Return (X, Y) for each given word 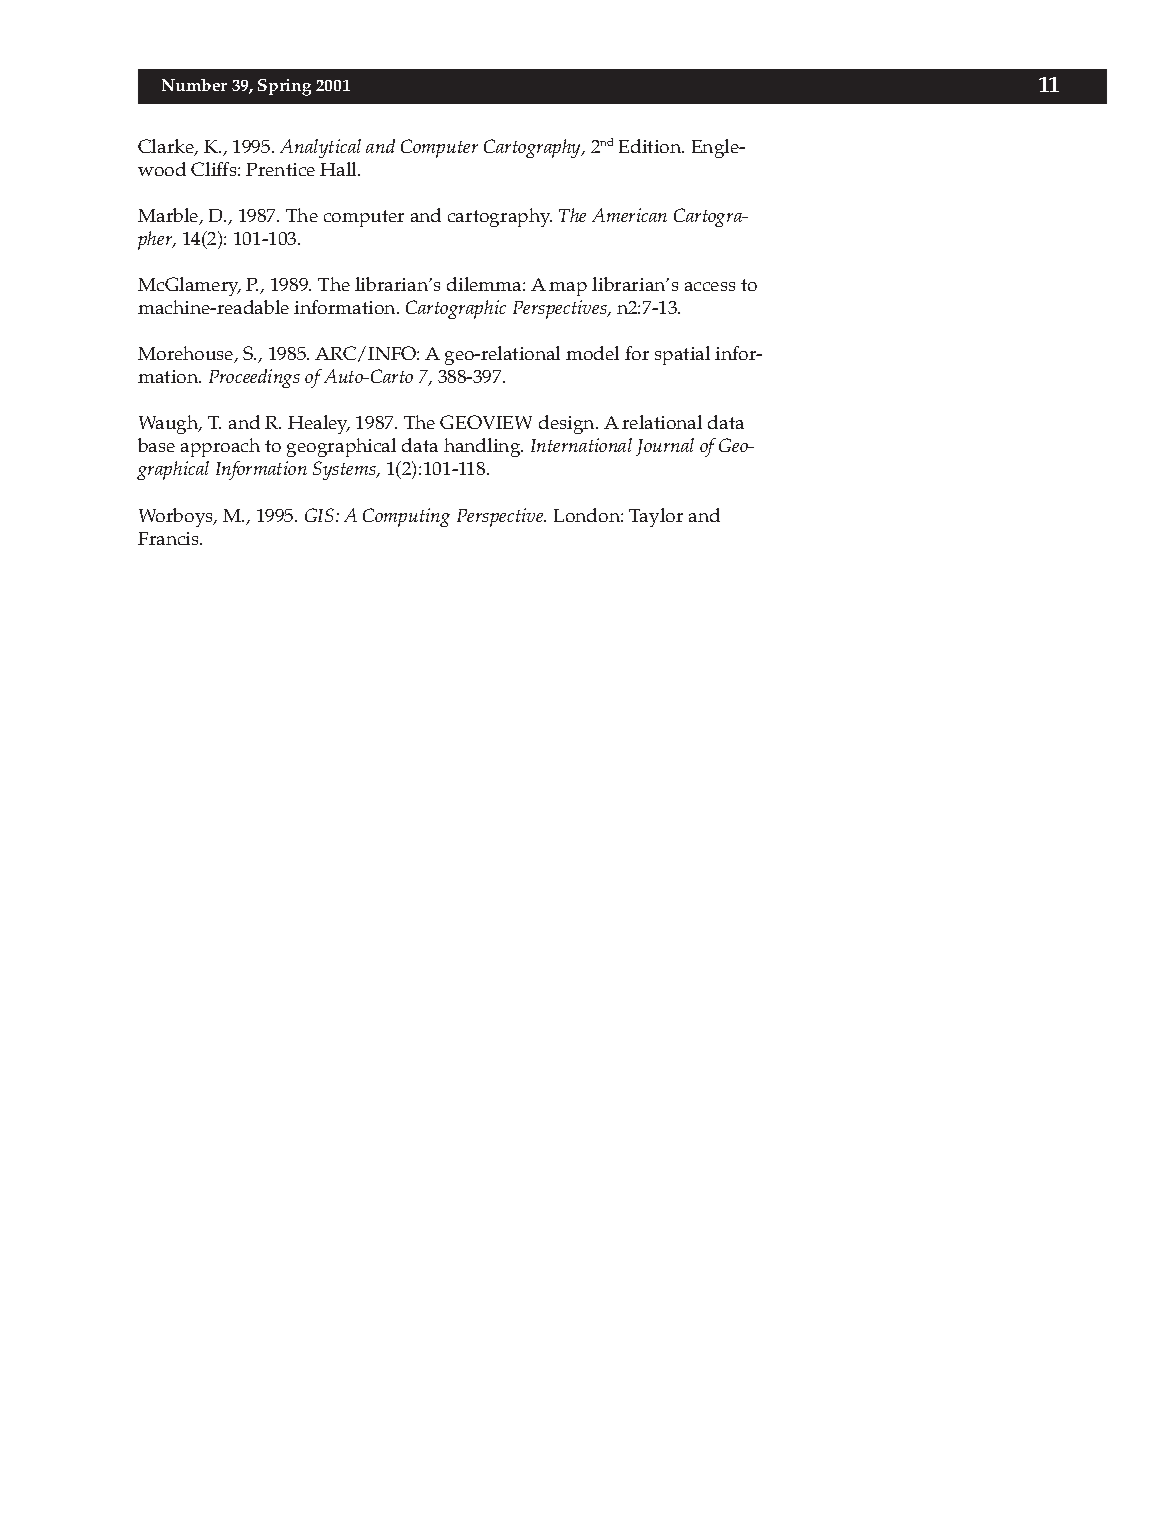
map (568, 289)
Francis (170, 538)
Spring (284, 87)
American (629, 215)
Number (194, 85)
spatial (682, 355)
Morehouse (187, 354)
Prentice (280, 169)
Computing (406, 517)
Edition (651, 146)
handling (483, 447)
